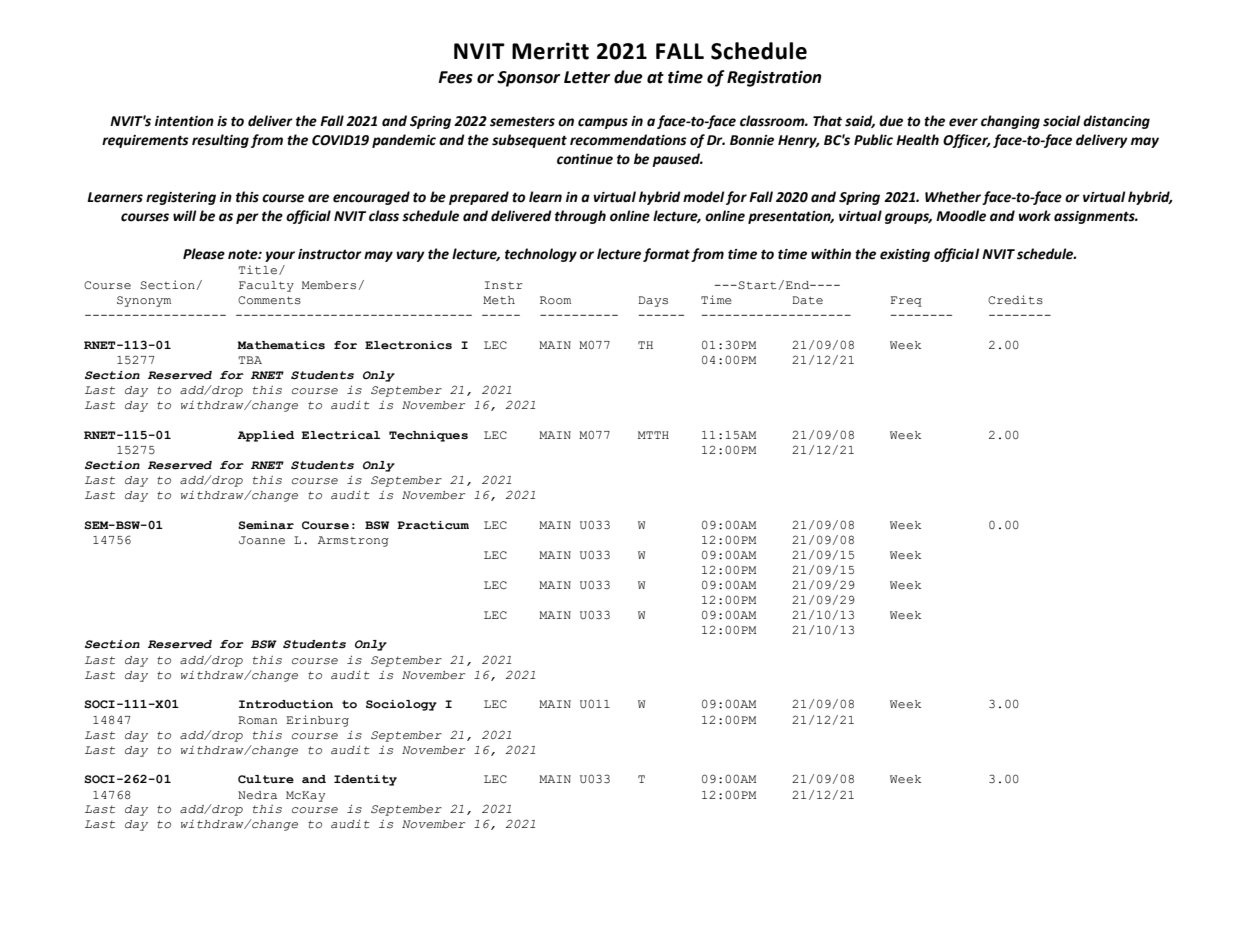 Image resolution: width=1233 pixels, height=952 pixels. Describe the element at coordinates (1010, 122) in the document. I see `changing` at that location.
